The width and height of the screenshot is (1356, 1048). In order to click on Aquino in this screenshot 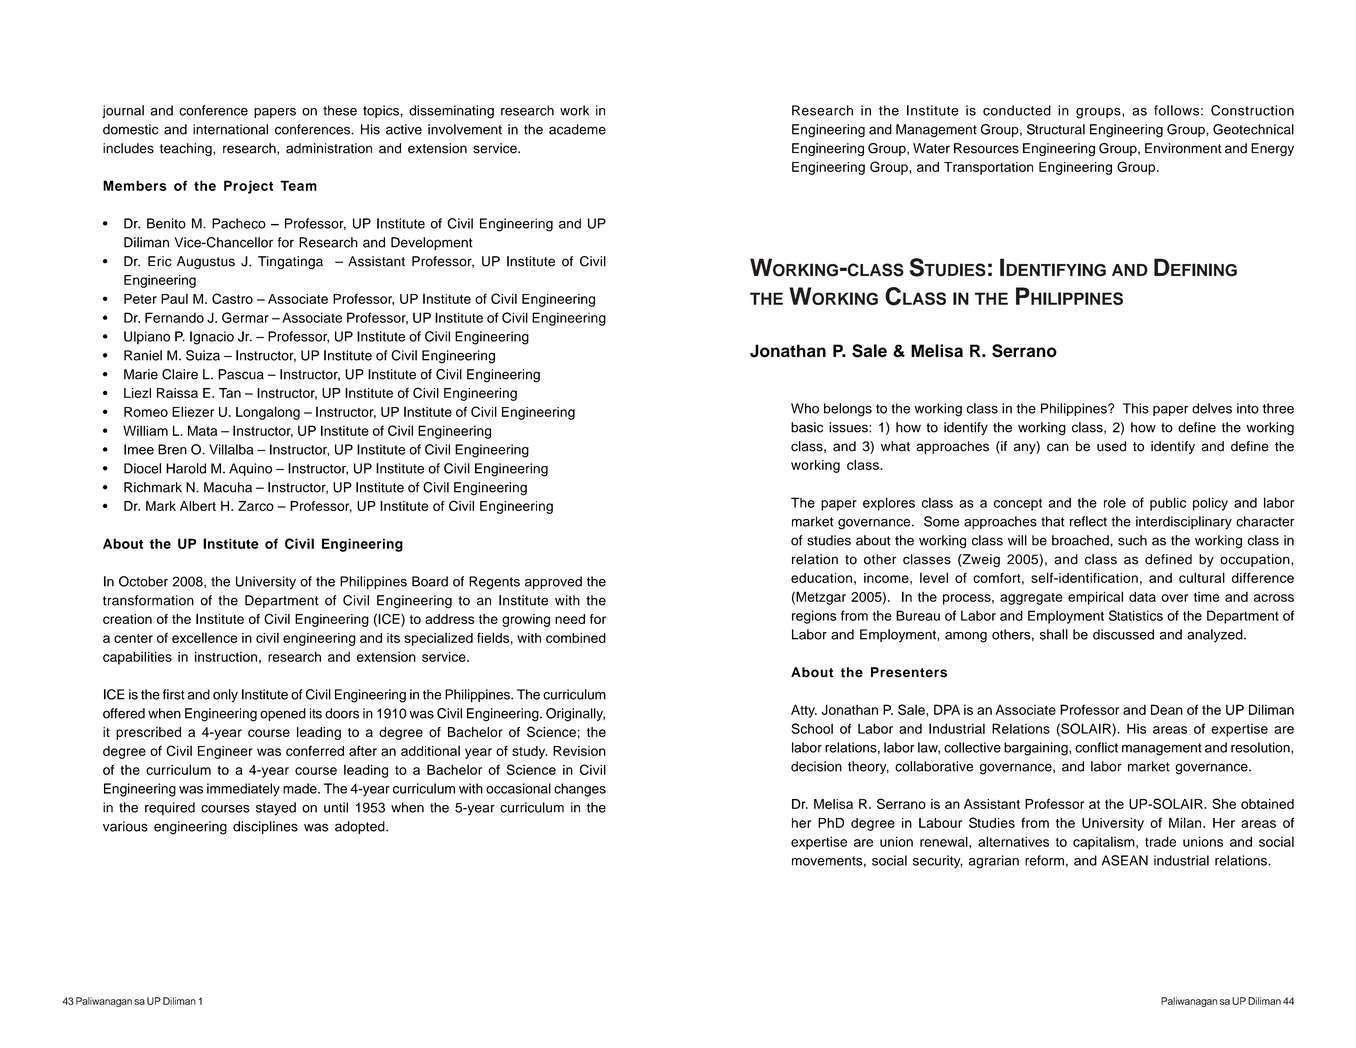, I will do `click(250, 469)`.
